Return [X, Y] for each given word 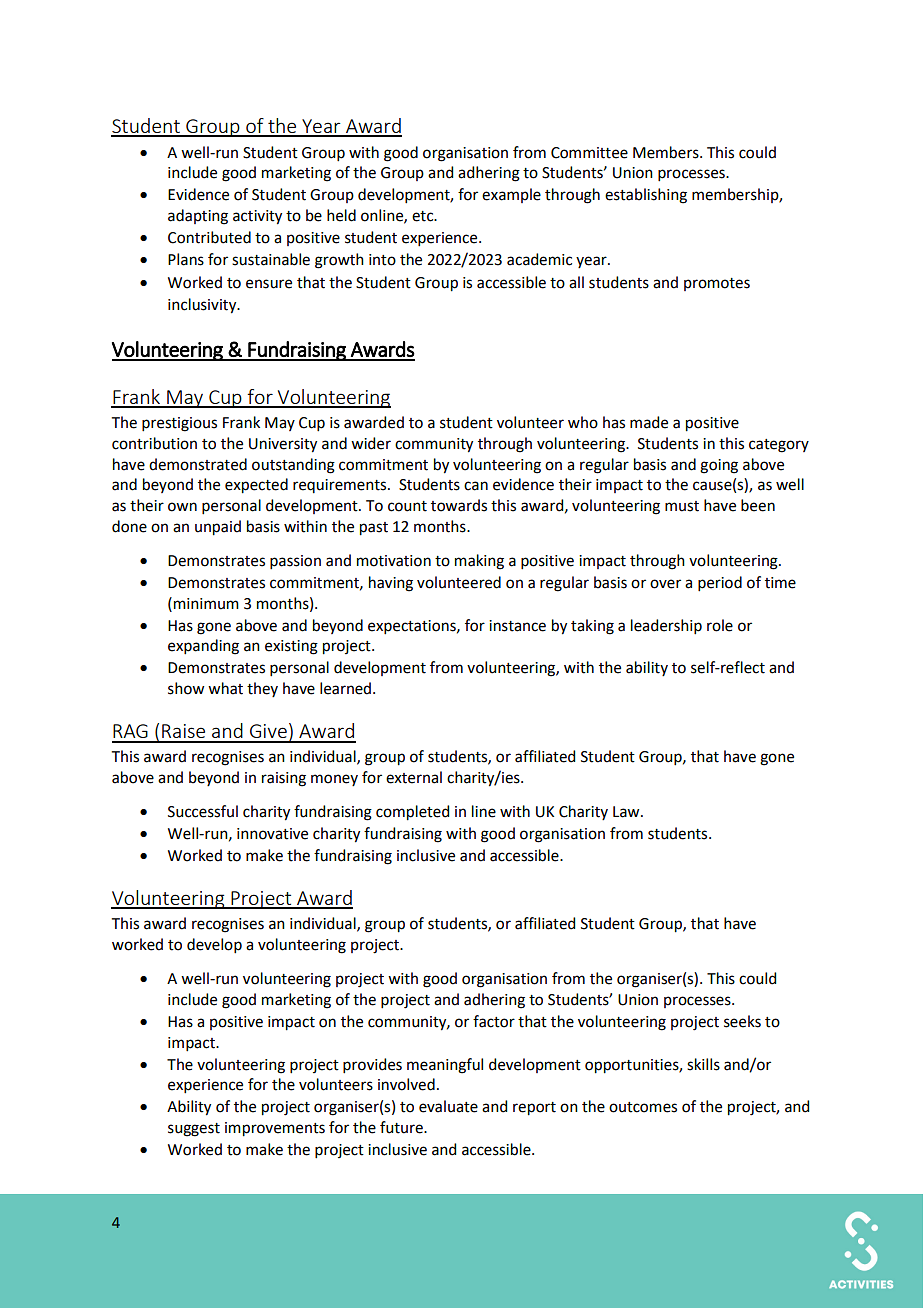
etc [424, 216]
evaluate [448, 1106]
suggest [194, 1130]
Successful [203, 811]
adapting [198, 217]
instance [517, 626]
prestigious [179, 424]
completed [412, 813]
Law [627, 812]
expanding [203, 647]
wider [371, 443]
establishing [646, 196]
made [649, 422]
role [720, 625]
